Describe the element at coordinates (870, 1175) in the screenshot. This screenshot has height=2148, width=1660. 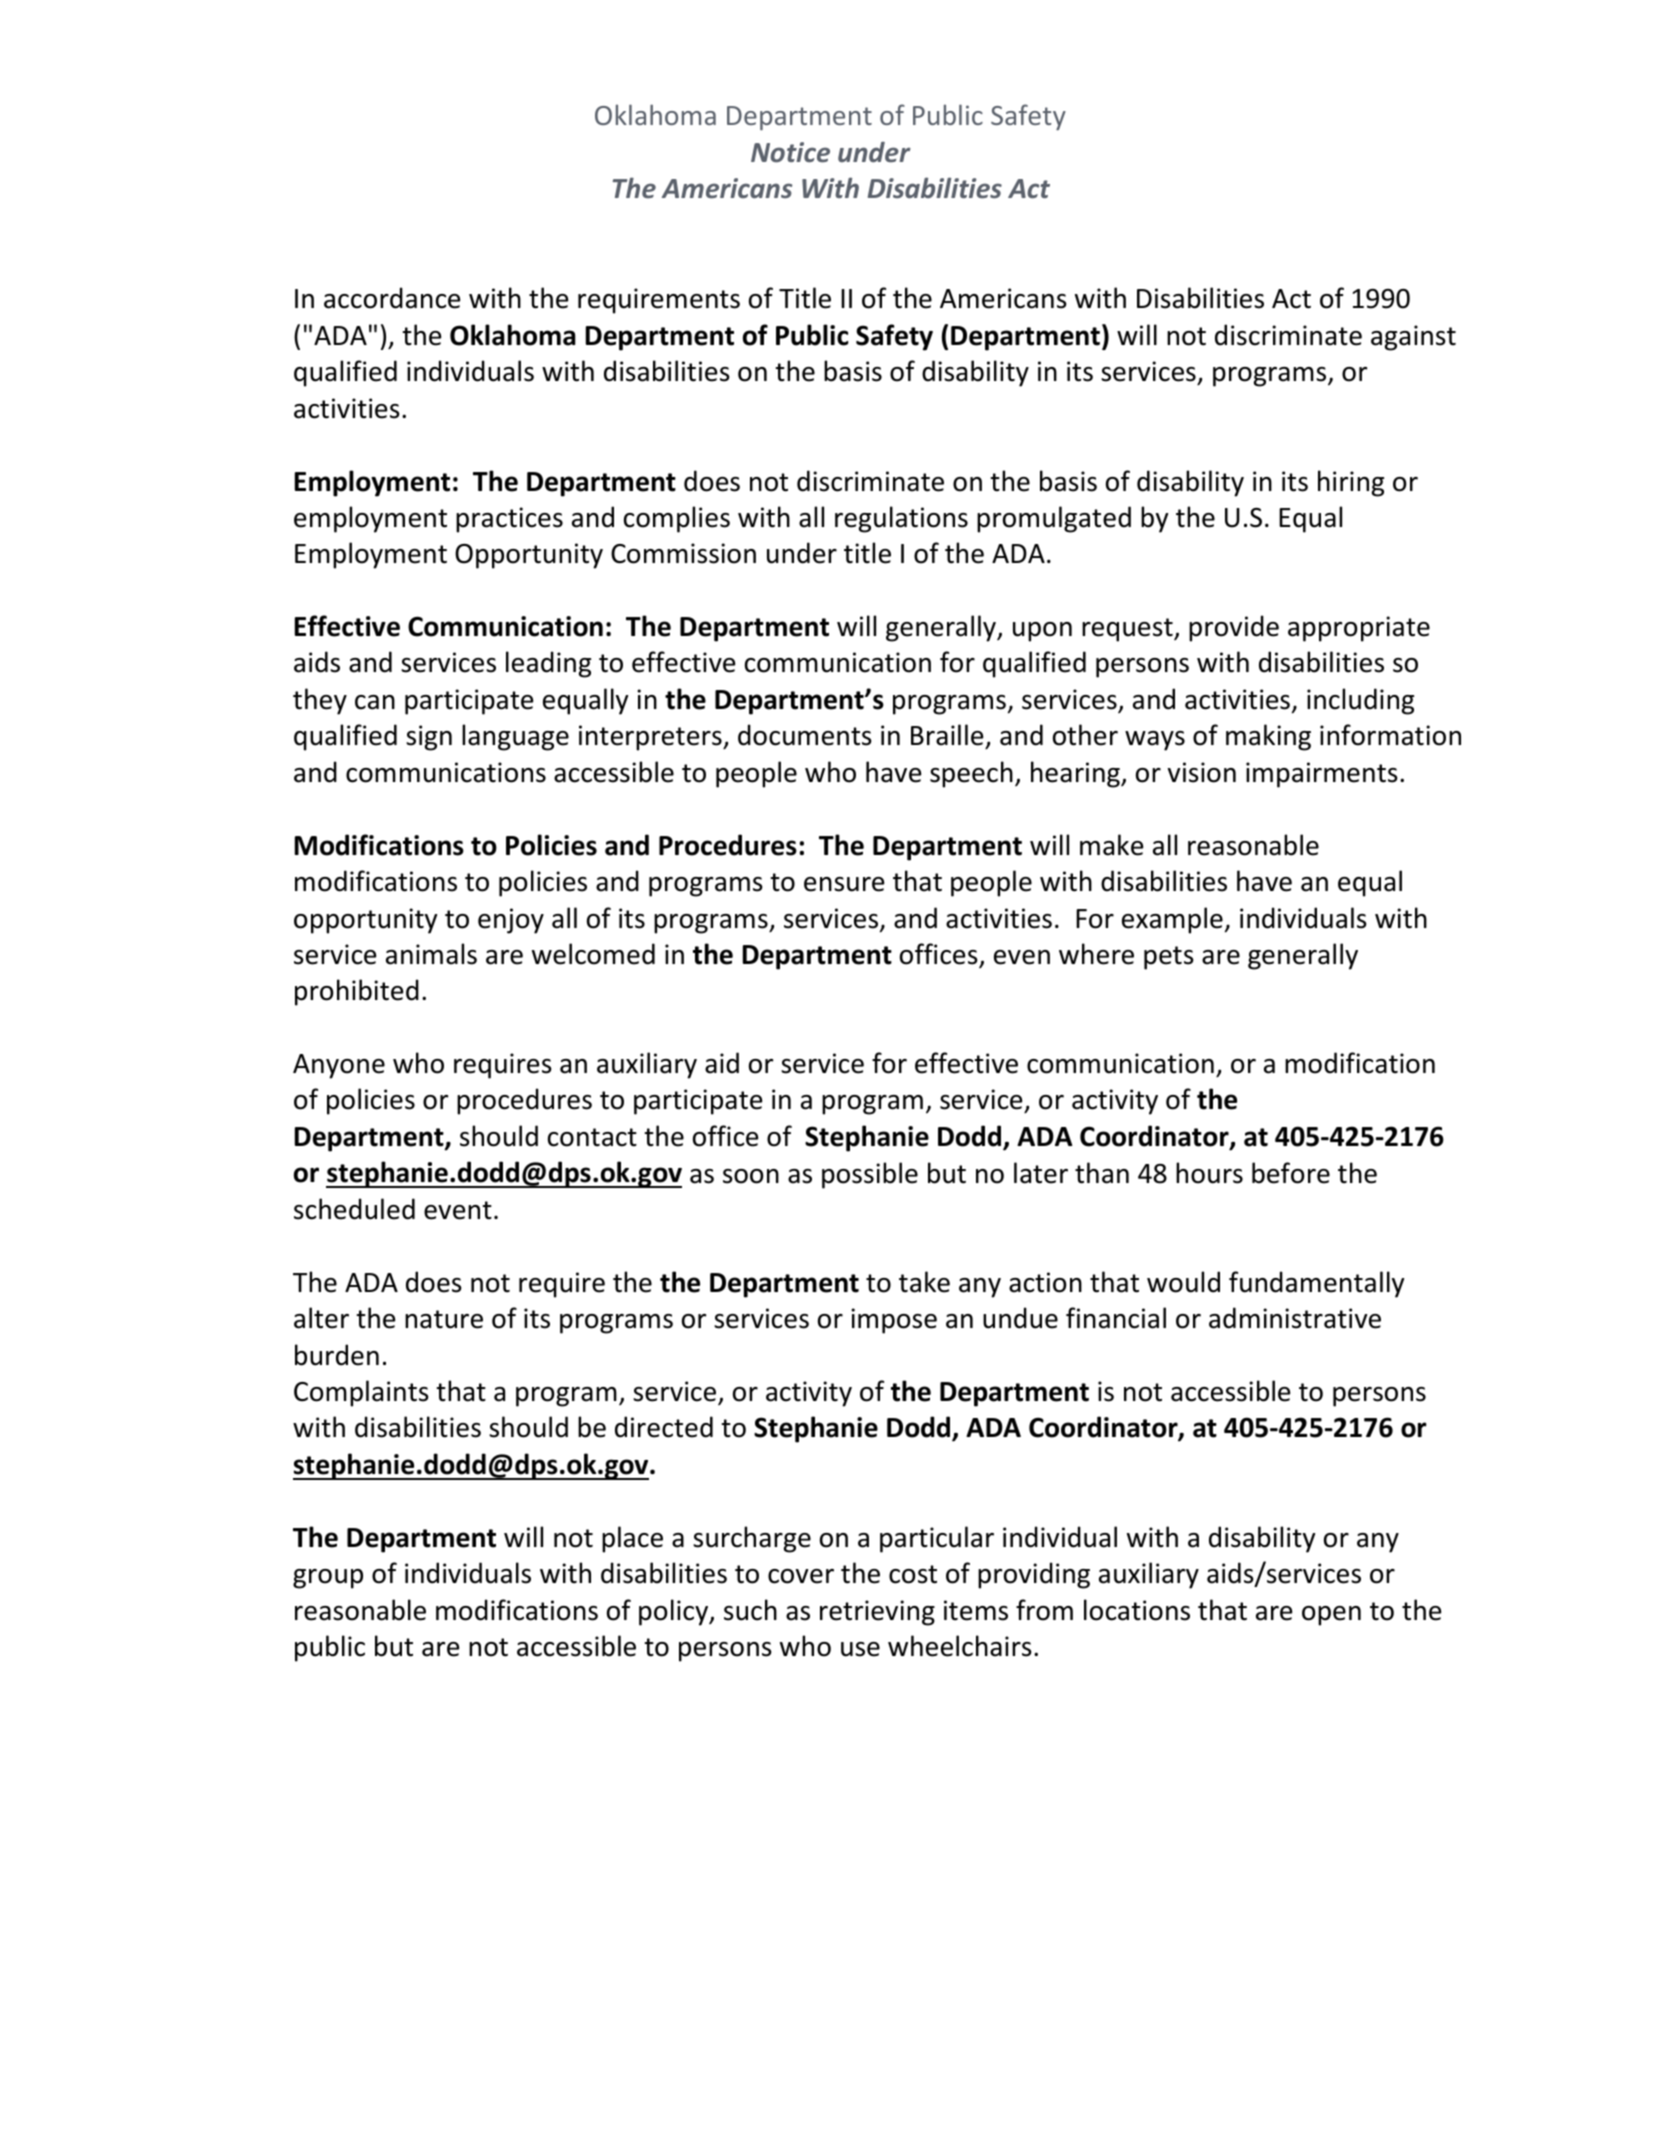
I see `possible` at that location.
